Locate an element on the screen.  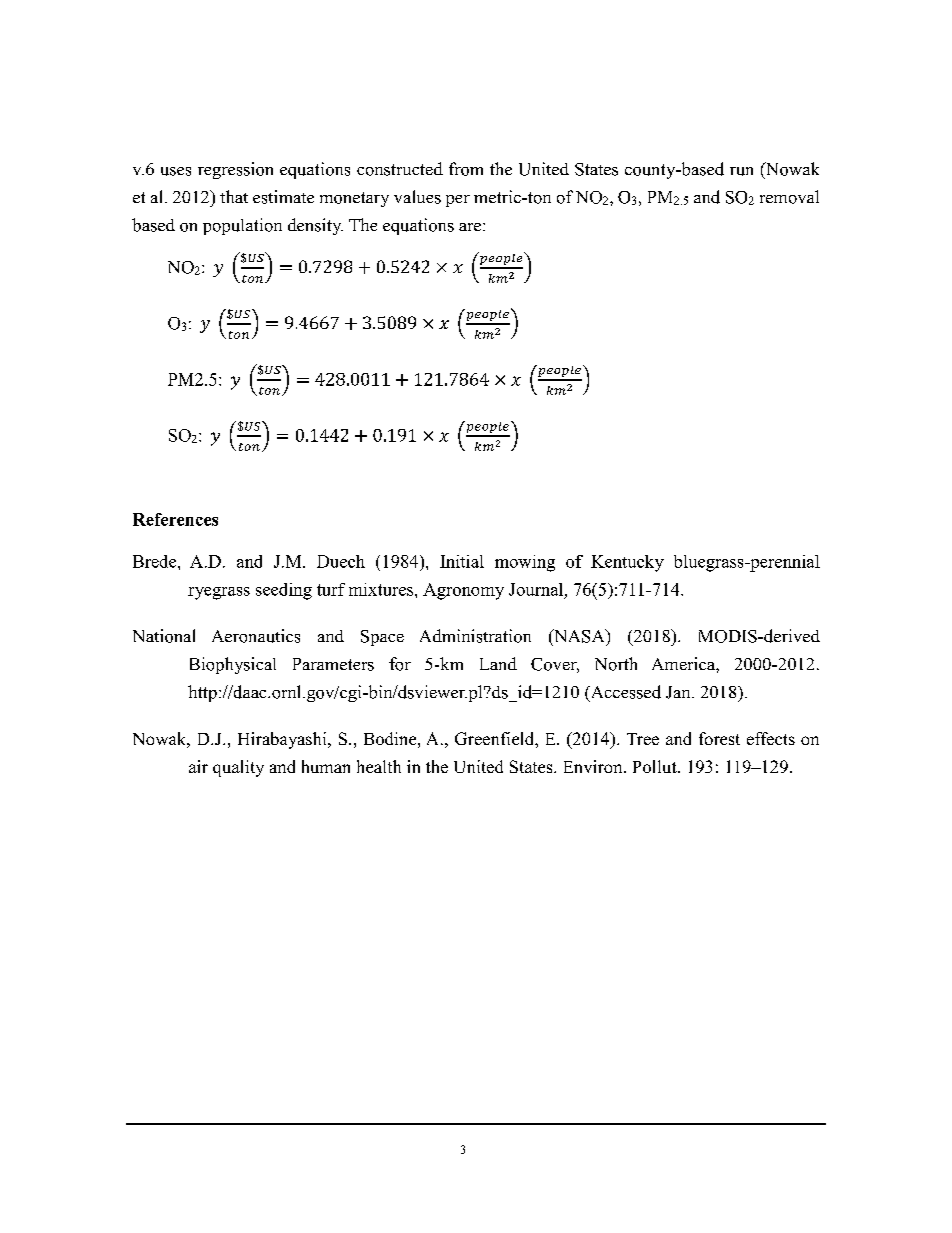
Kentucky is located at coordinates (627, 563).
